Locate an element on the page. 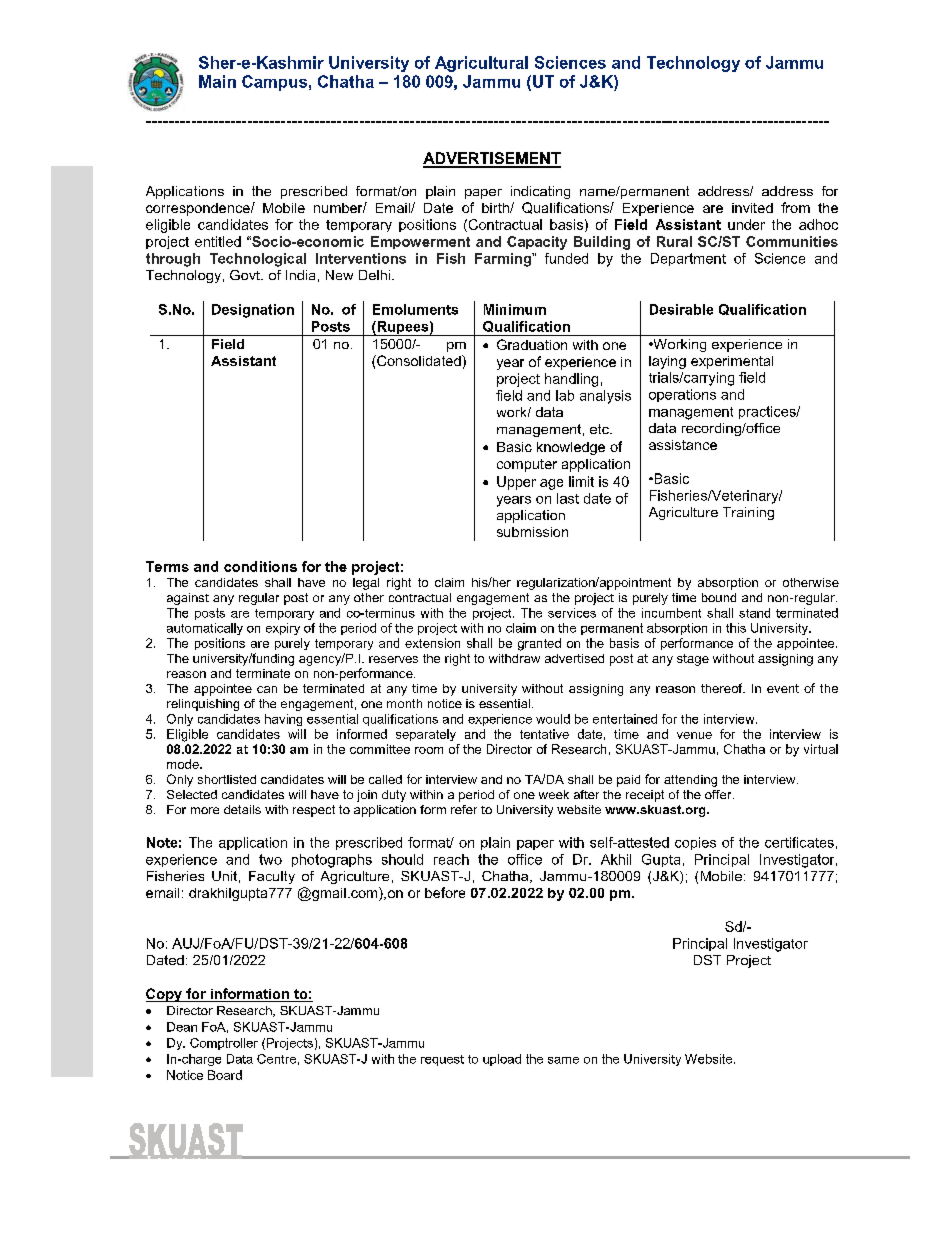  conditions is located at coordinates (260, 566).
